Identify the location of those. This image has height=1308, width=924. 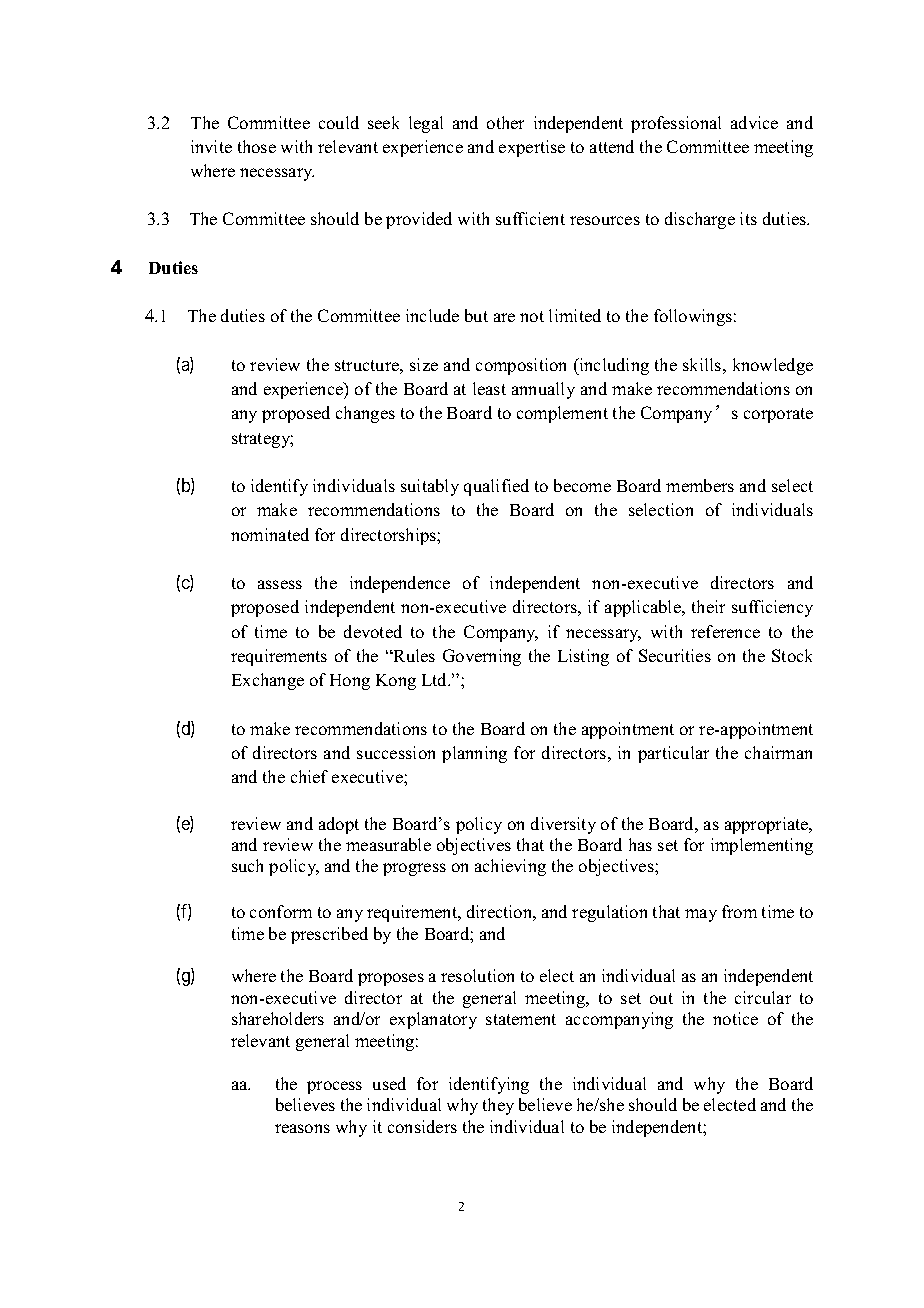
(257, 146).
